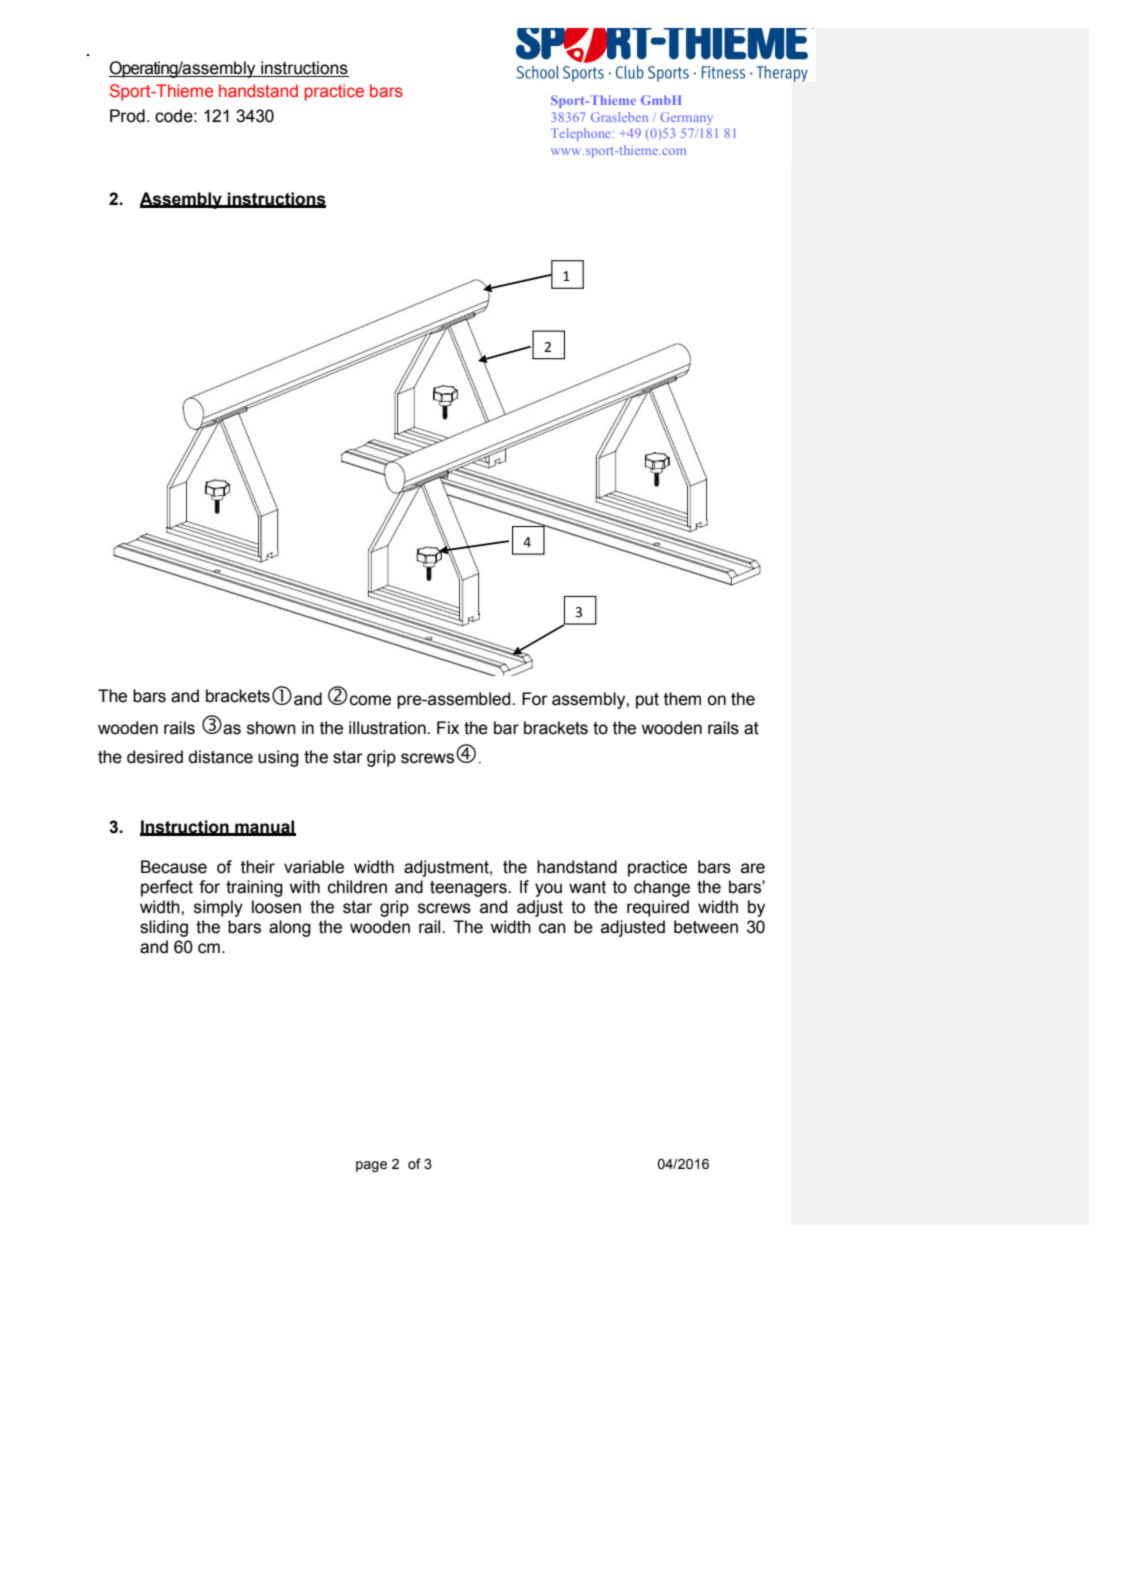 The width and height of the document is (1127, 1593). Describe the element at coordinates (271, 728) in the document. I see `shown` at that location.
